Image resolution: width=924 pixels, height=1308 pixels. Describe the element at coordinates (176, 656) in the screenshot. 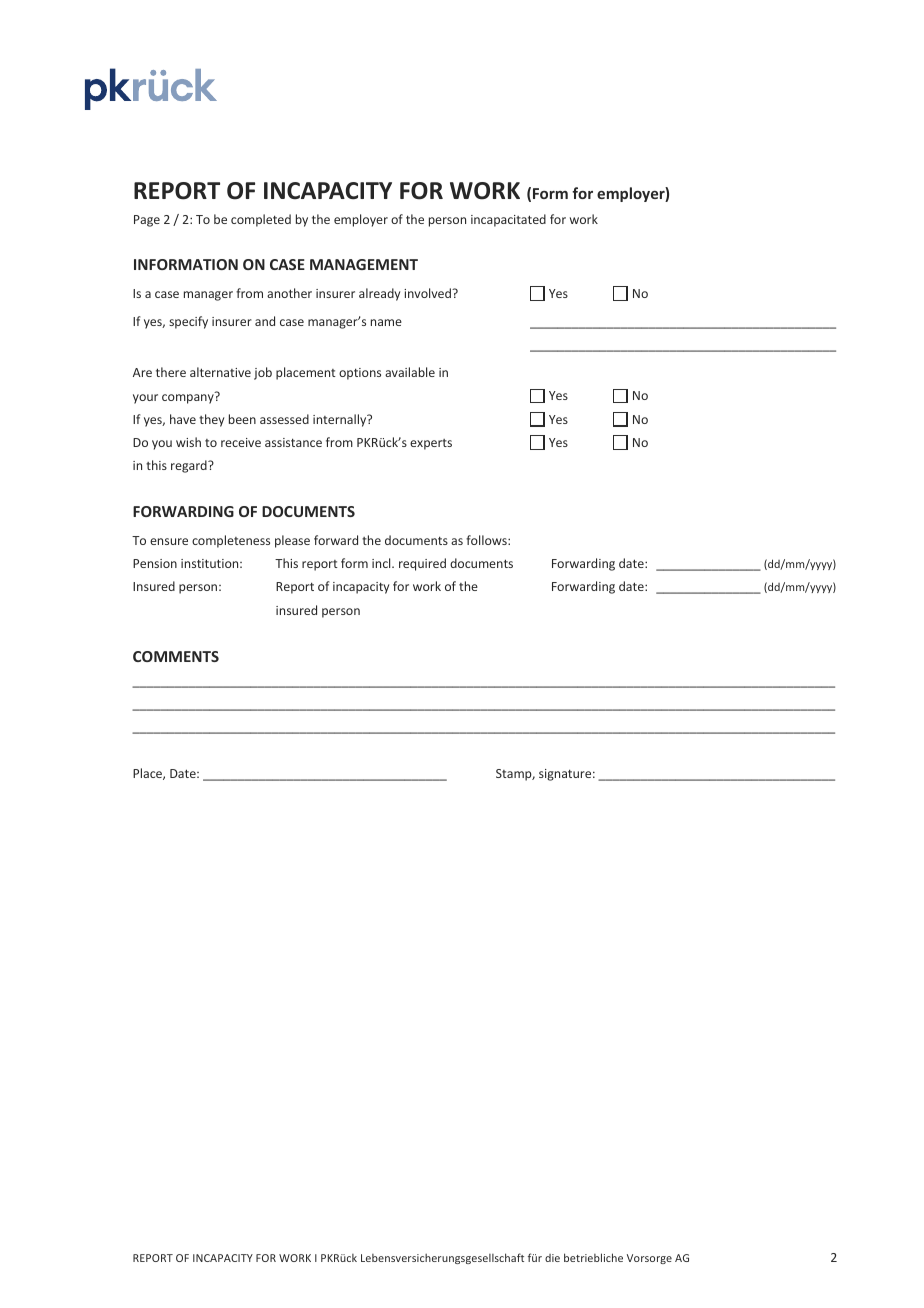

I see `COMMENTS` at that location.
